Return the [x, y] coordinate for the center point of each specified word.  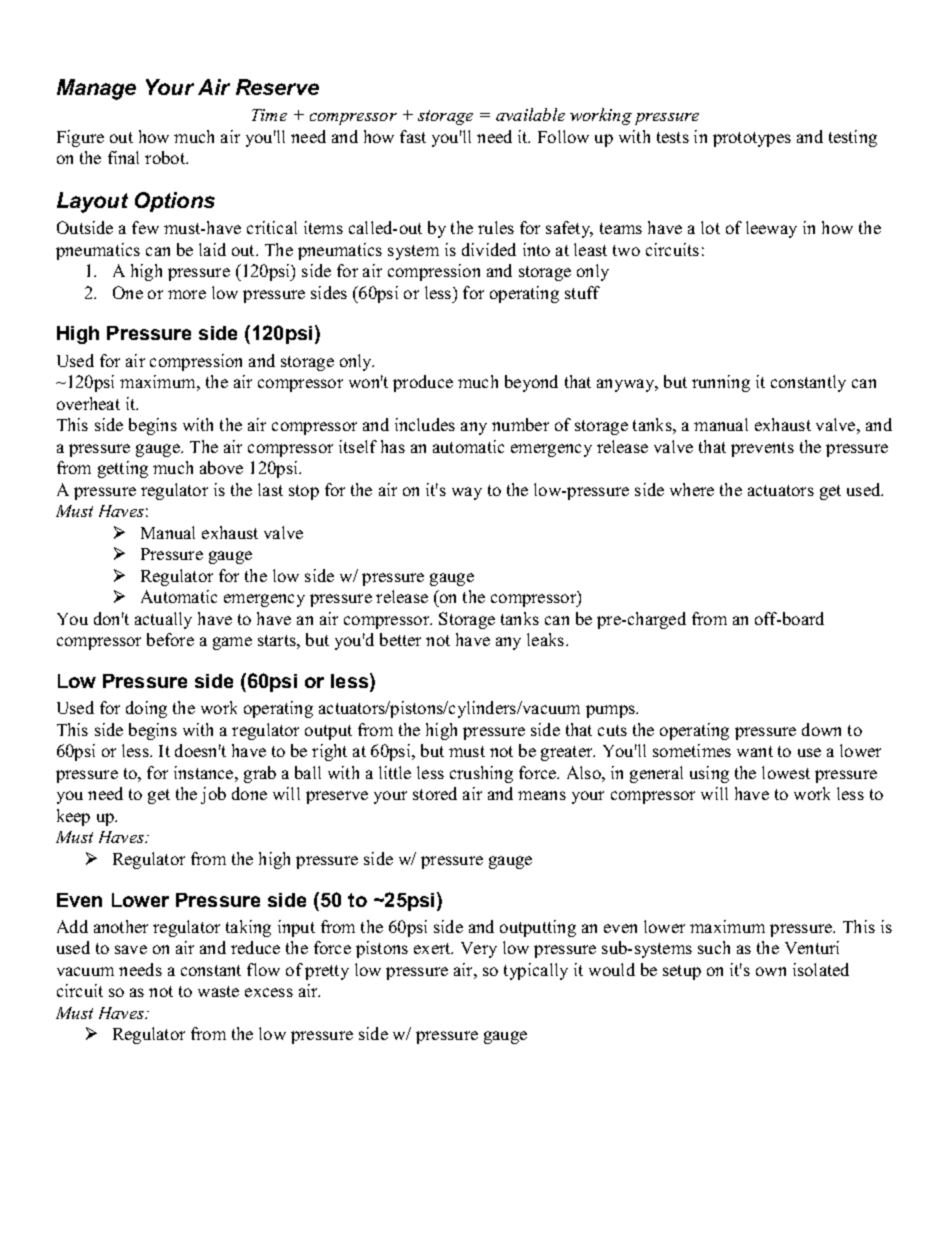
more [187, 294]
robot [166, 157]
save [131, 949]
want [755, 751]
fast [413, 136]
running [721, 383]
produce [423, 383]
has [393, 446]
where [692, 489]
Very [479, 950]
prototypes [752, 139]
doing [146, 709]
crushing [481, 774]
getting [123, 469]
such [714, 947]
